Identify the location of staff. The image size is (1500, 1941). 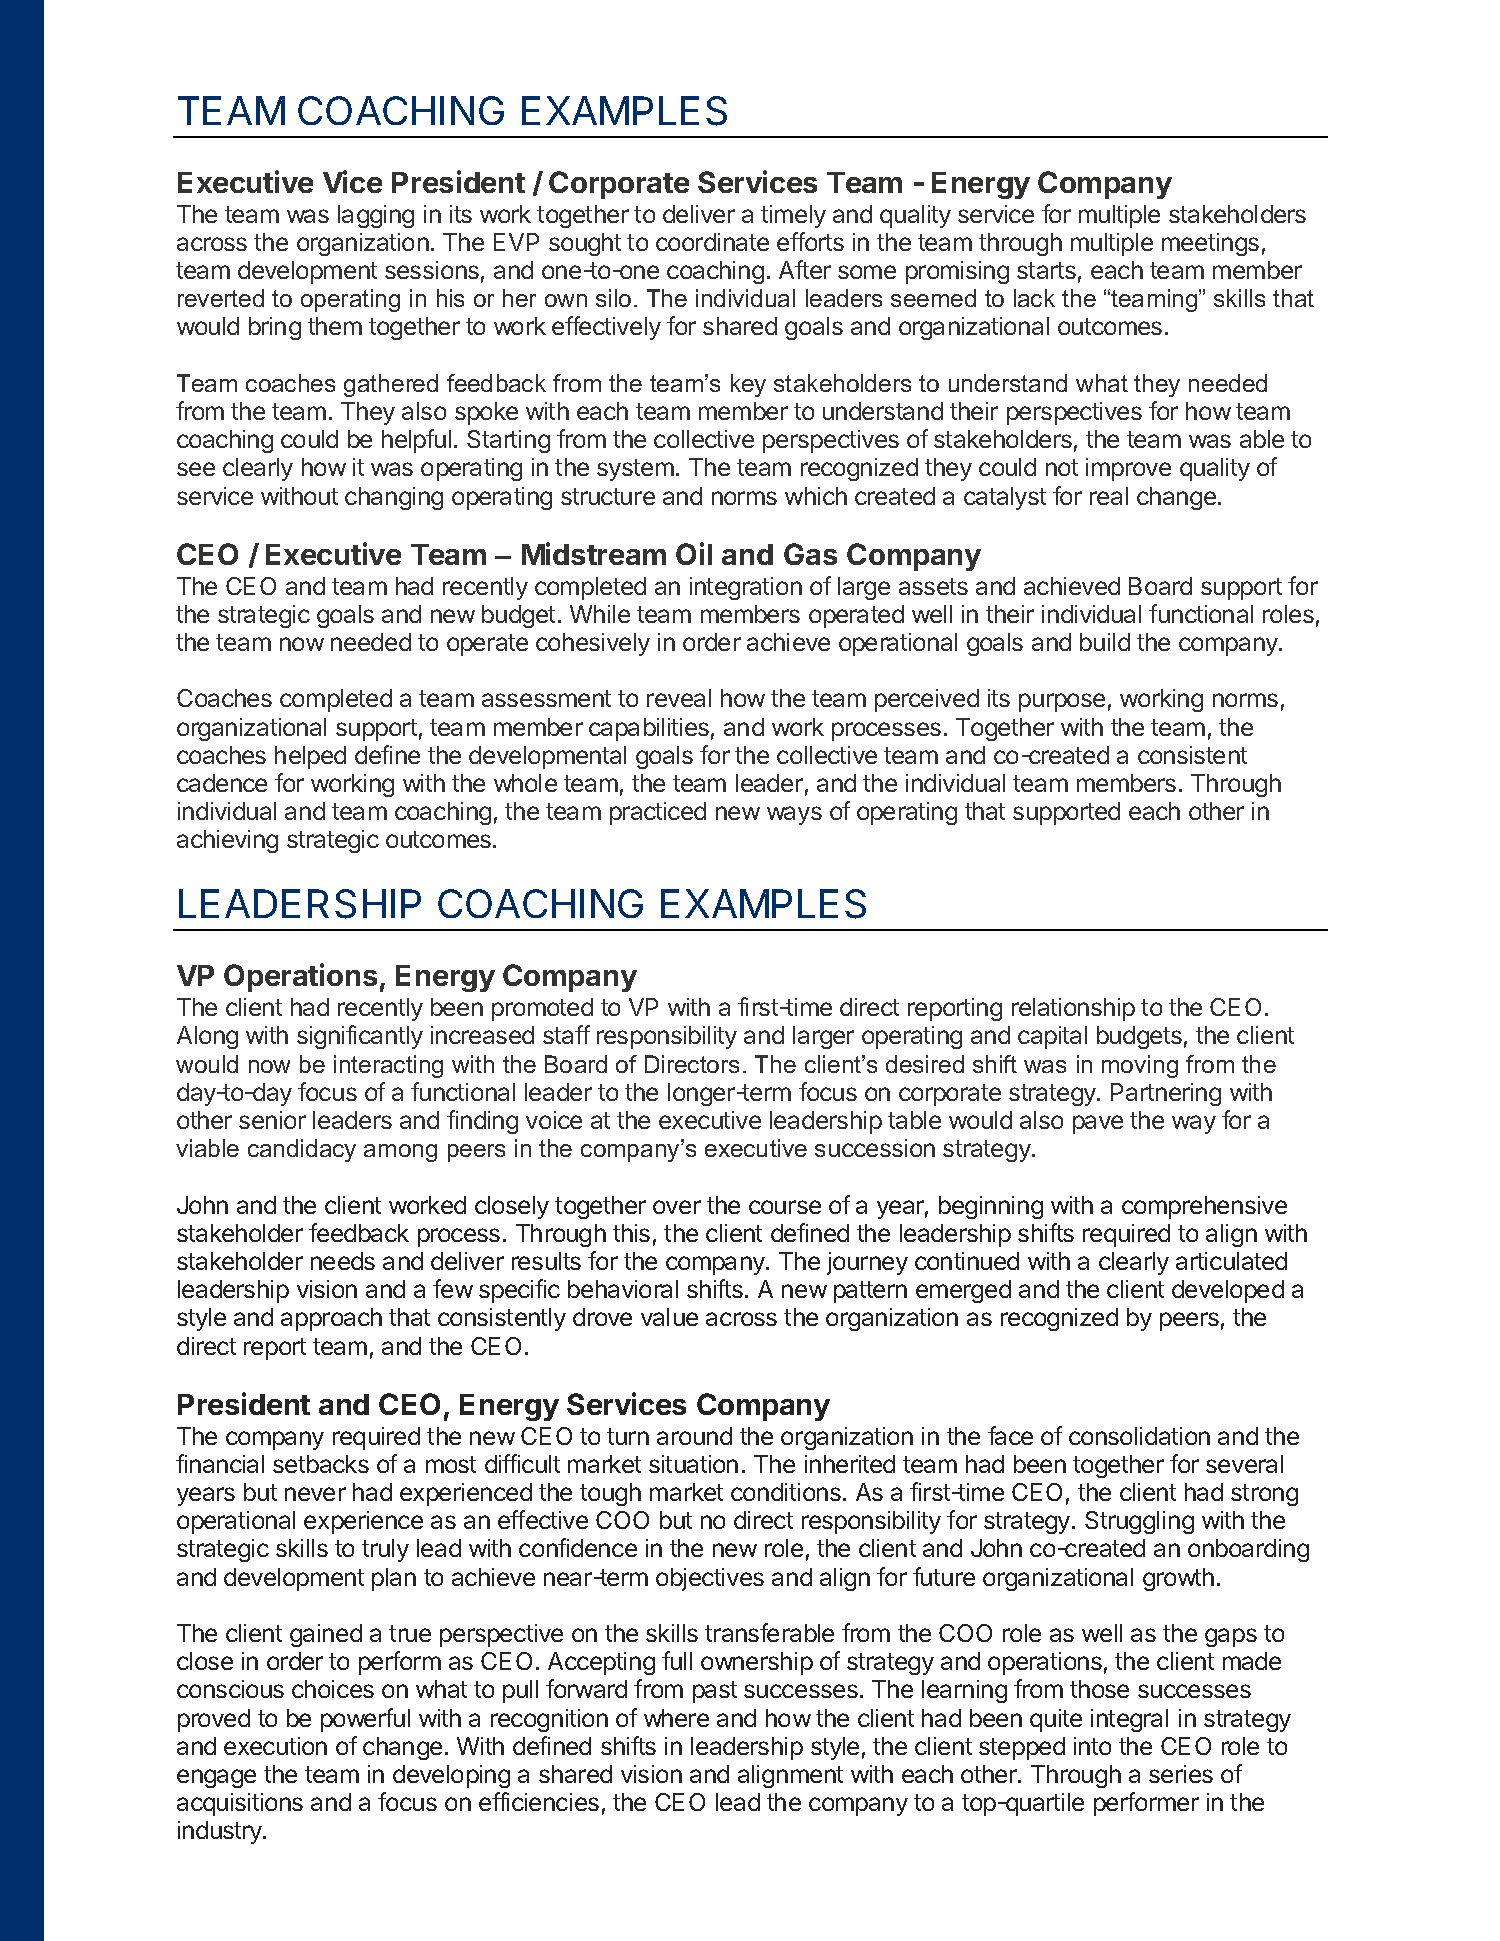
(566, 1034).
